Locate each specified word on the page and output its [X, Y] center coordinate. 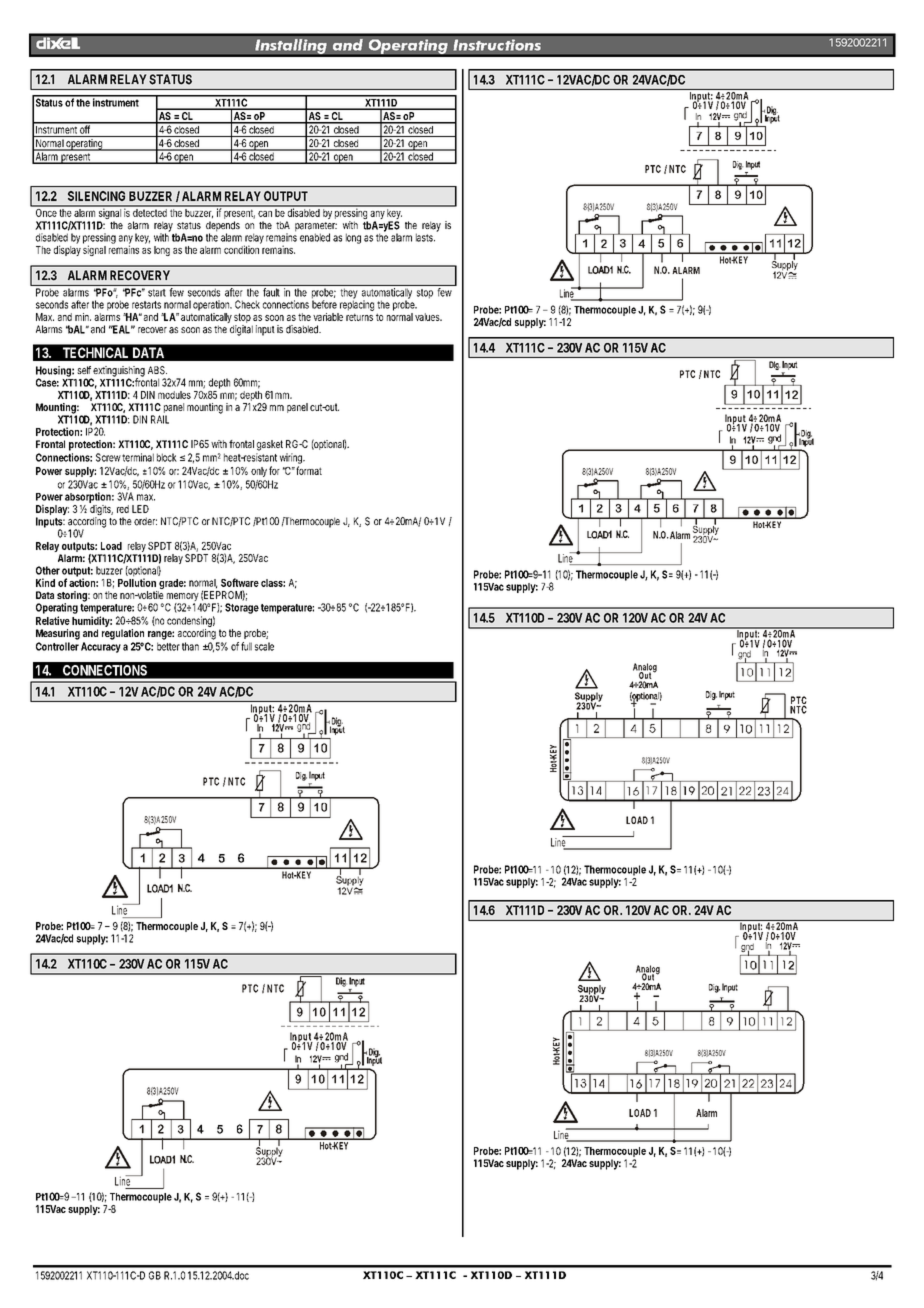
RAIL [160, 419]
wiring [292, 458]
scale [264, 646]
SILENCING [96, 196]
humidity [92, 623]
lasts [425, 237]
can [265, 214]
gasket [270, 445]
